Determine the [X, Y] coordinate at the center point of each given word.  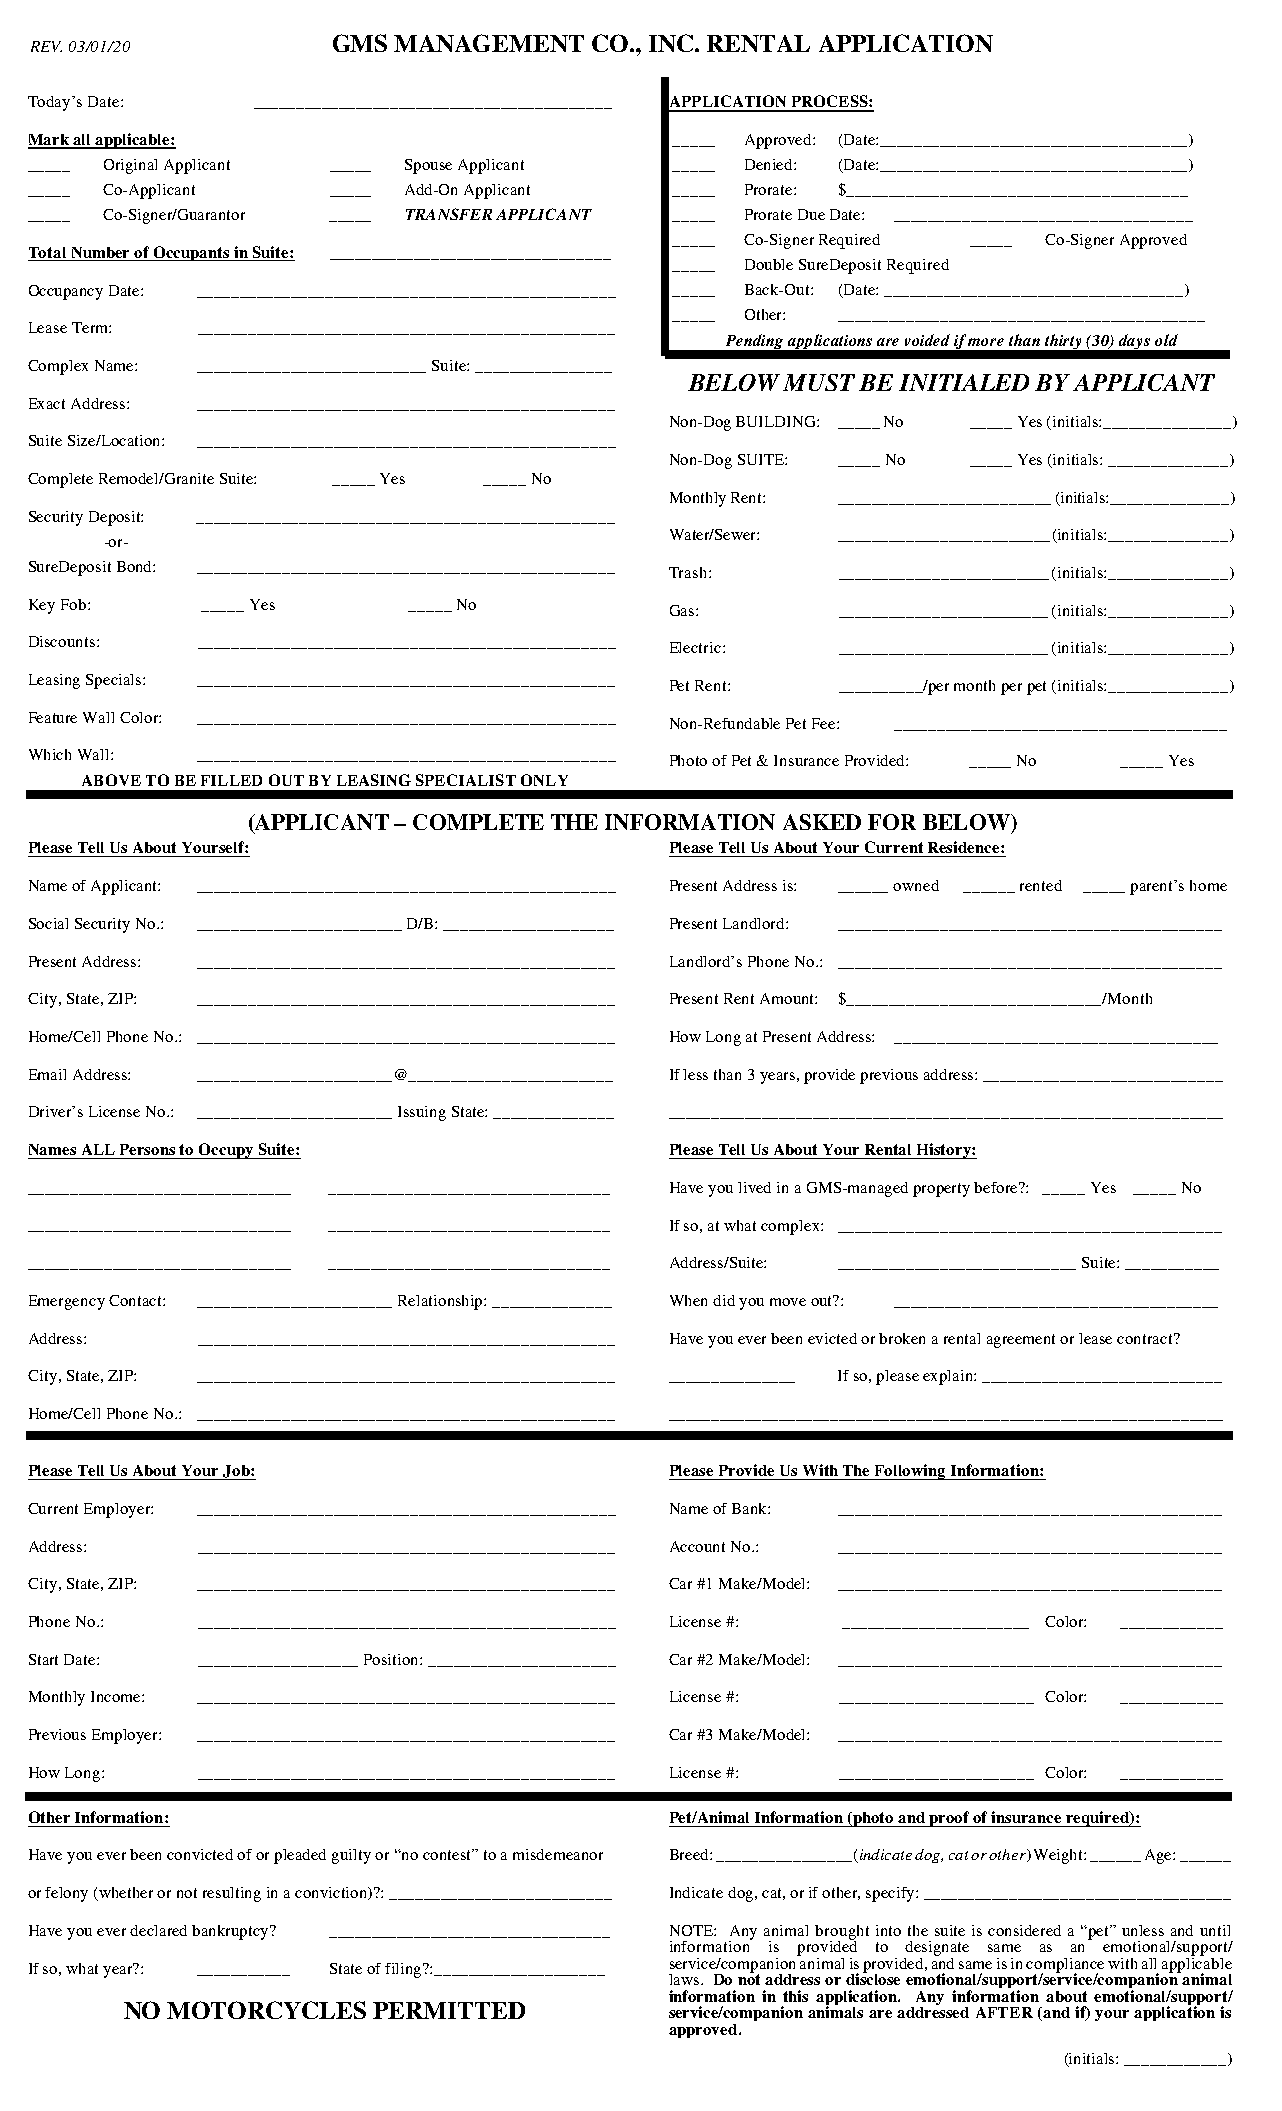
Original [130, 166]
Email [47, 1074]
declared [158, 1930]
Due [811, 214]
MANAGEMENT [489, 43]
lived [754, 1187]
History [944, 1151]
